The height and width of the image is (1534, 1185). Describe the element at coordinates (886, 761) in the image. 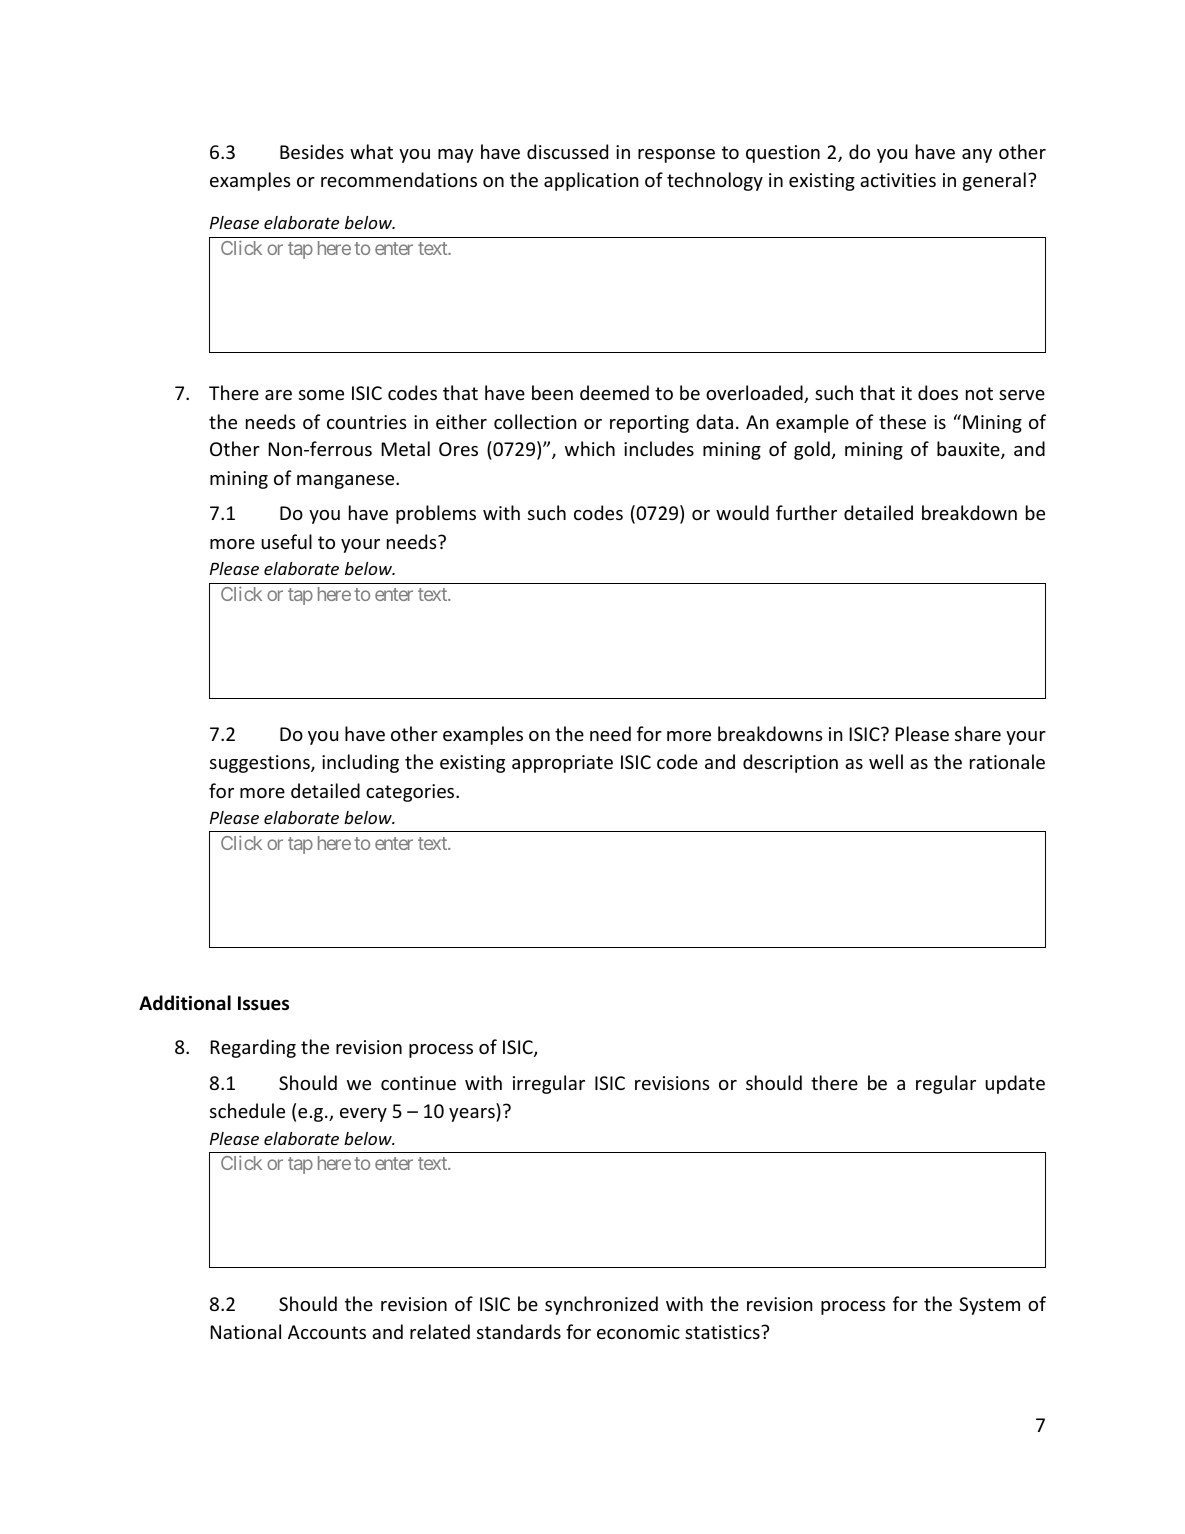

I see `well` at that location.
